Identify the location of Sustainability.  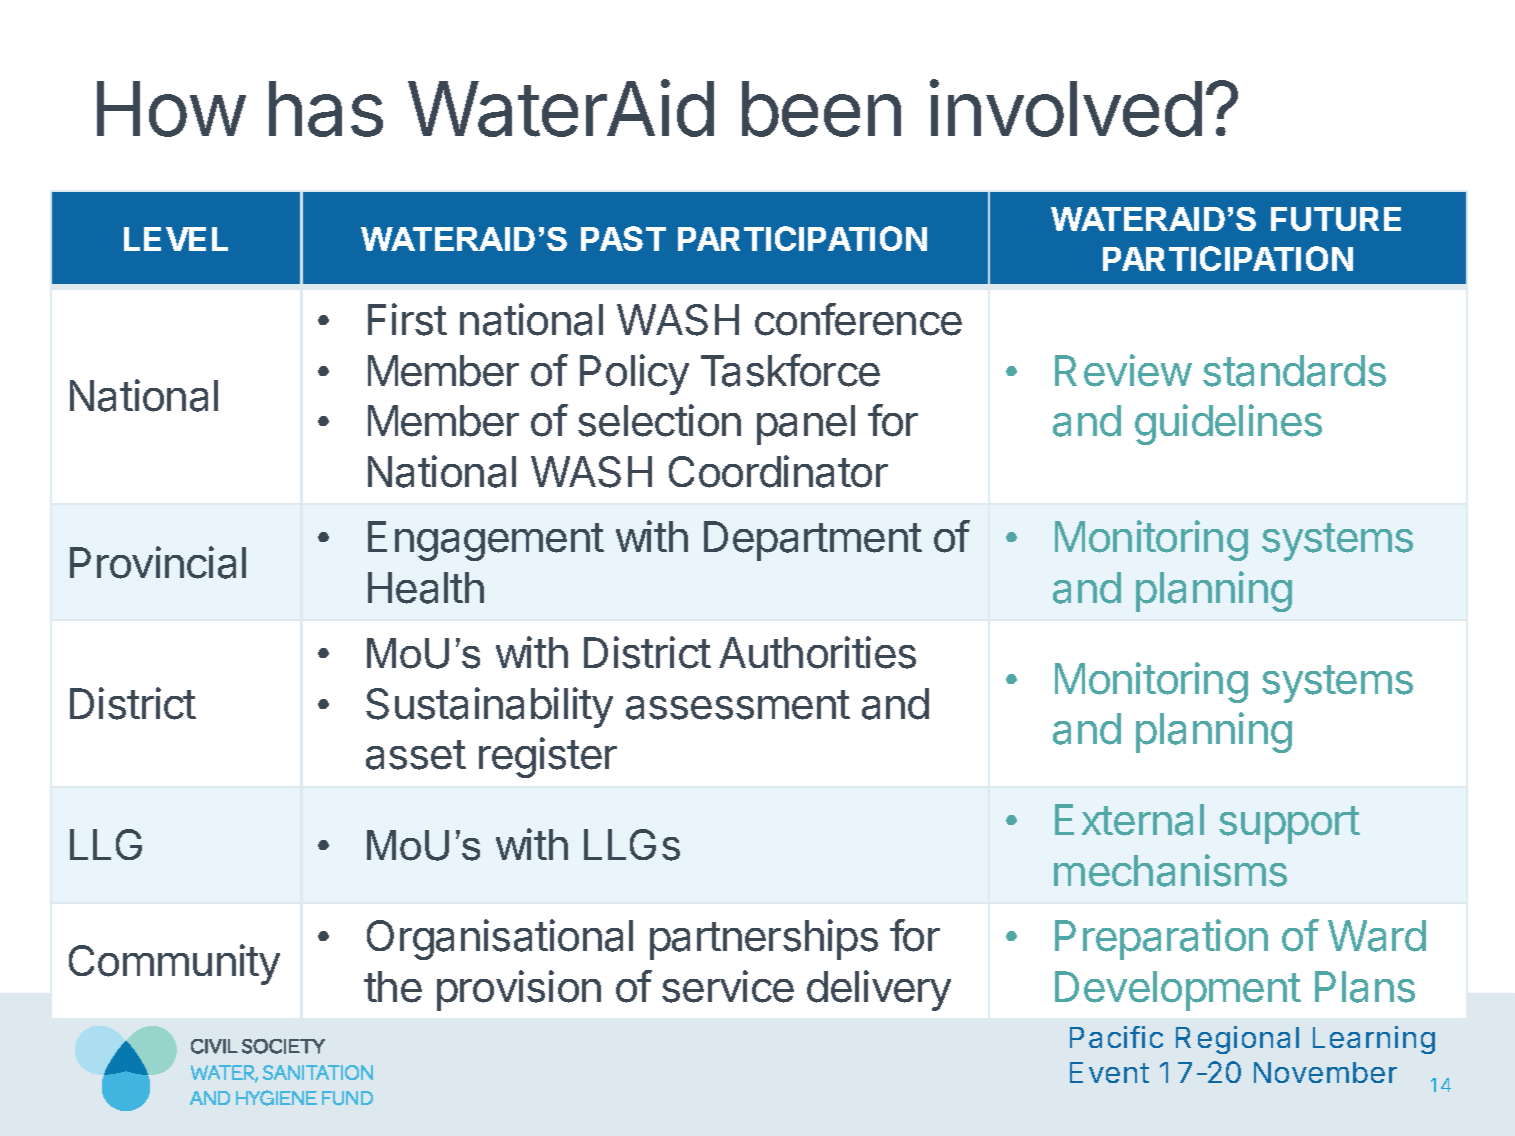
(489, 707).
